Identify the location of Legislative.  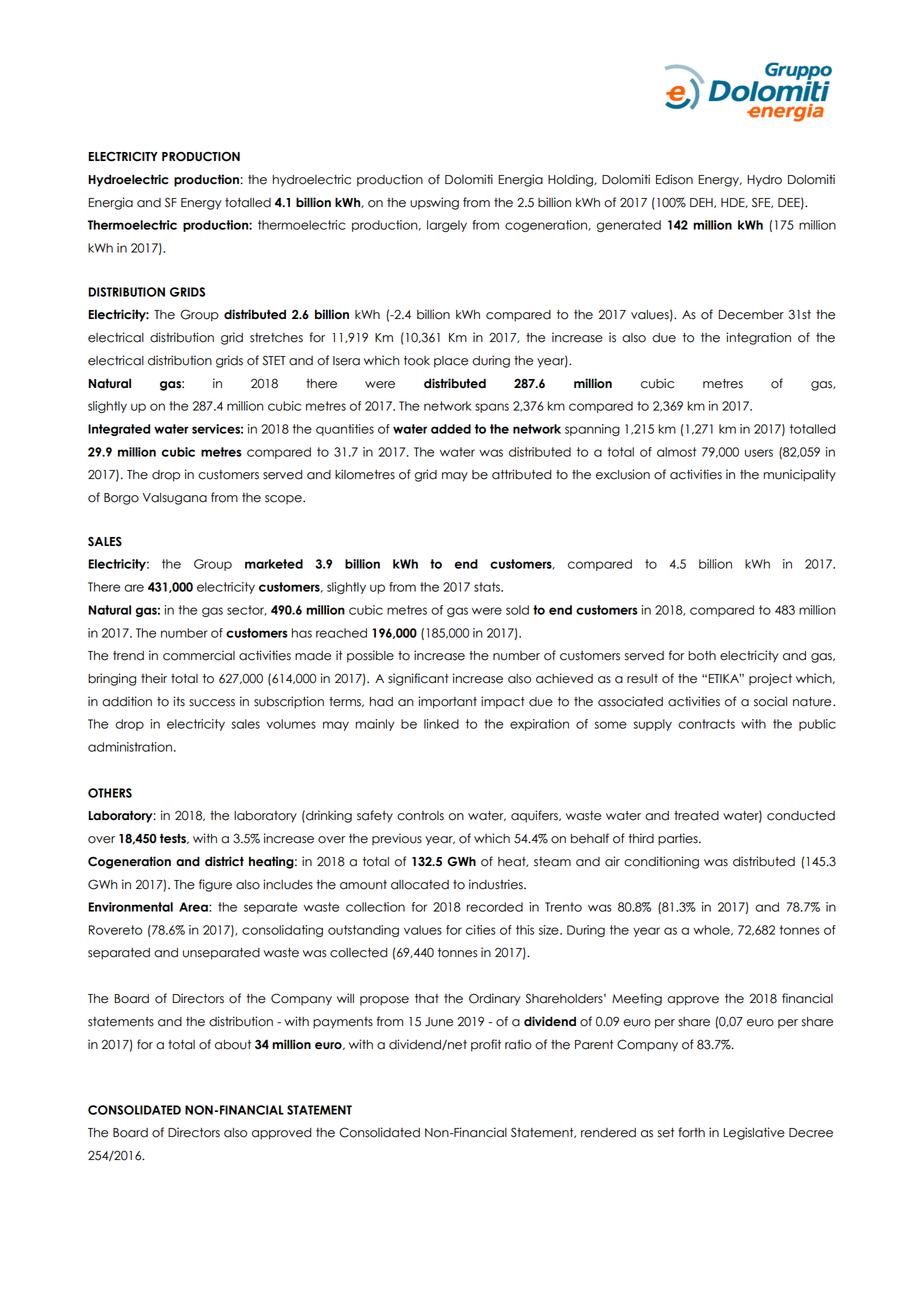
(754, 1133).
